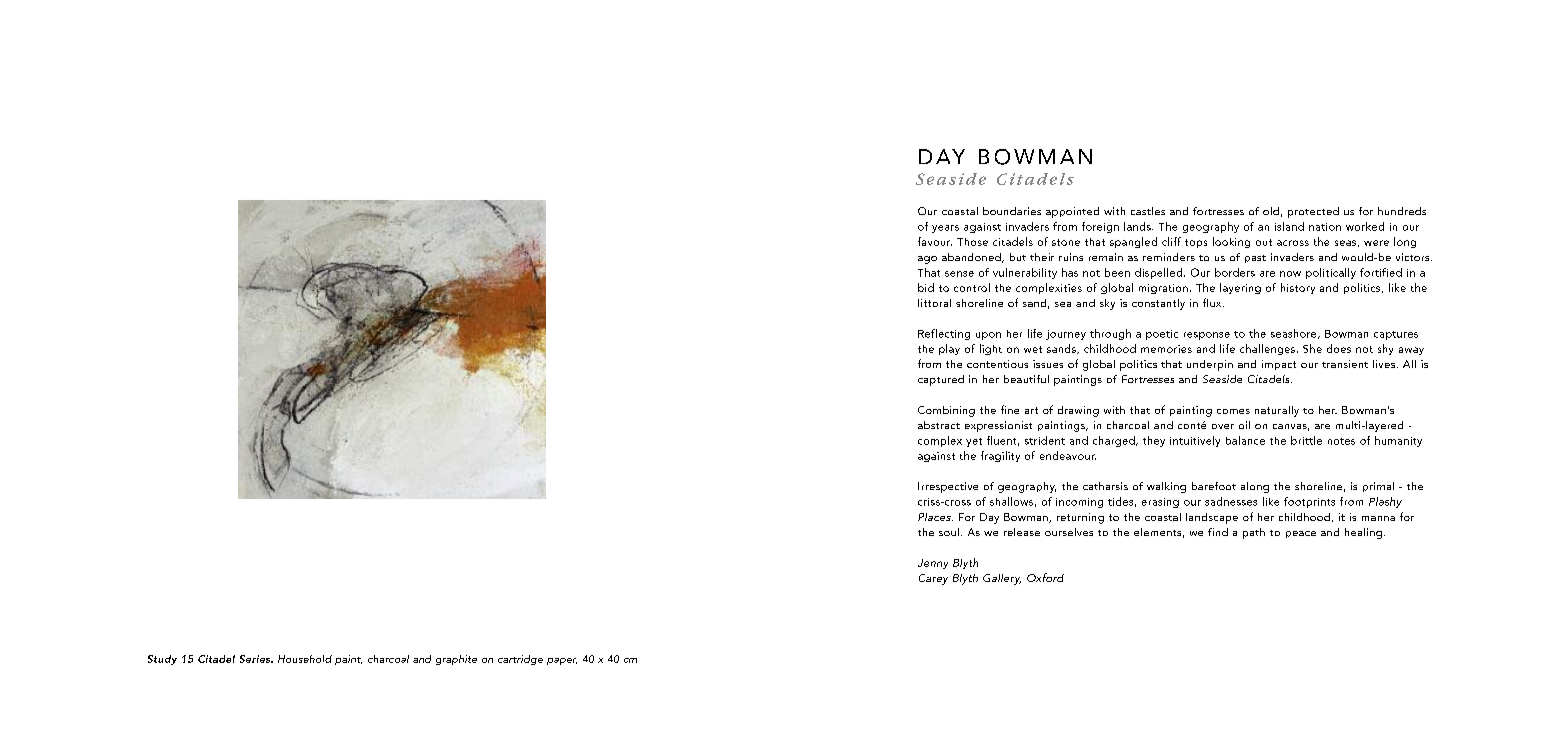  What do you see at coordinates (305, 659) in the page?
I see `Household` at bounding box center [305, 659].
